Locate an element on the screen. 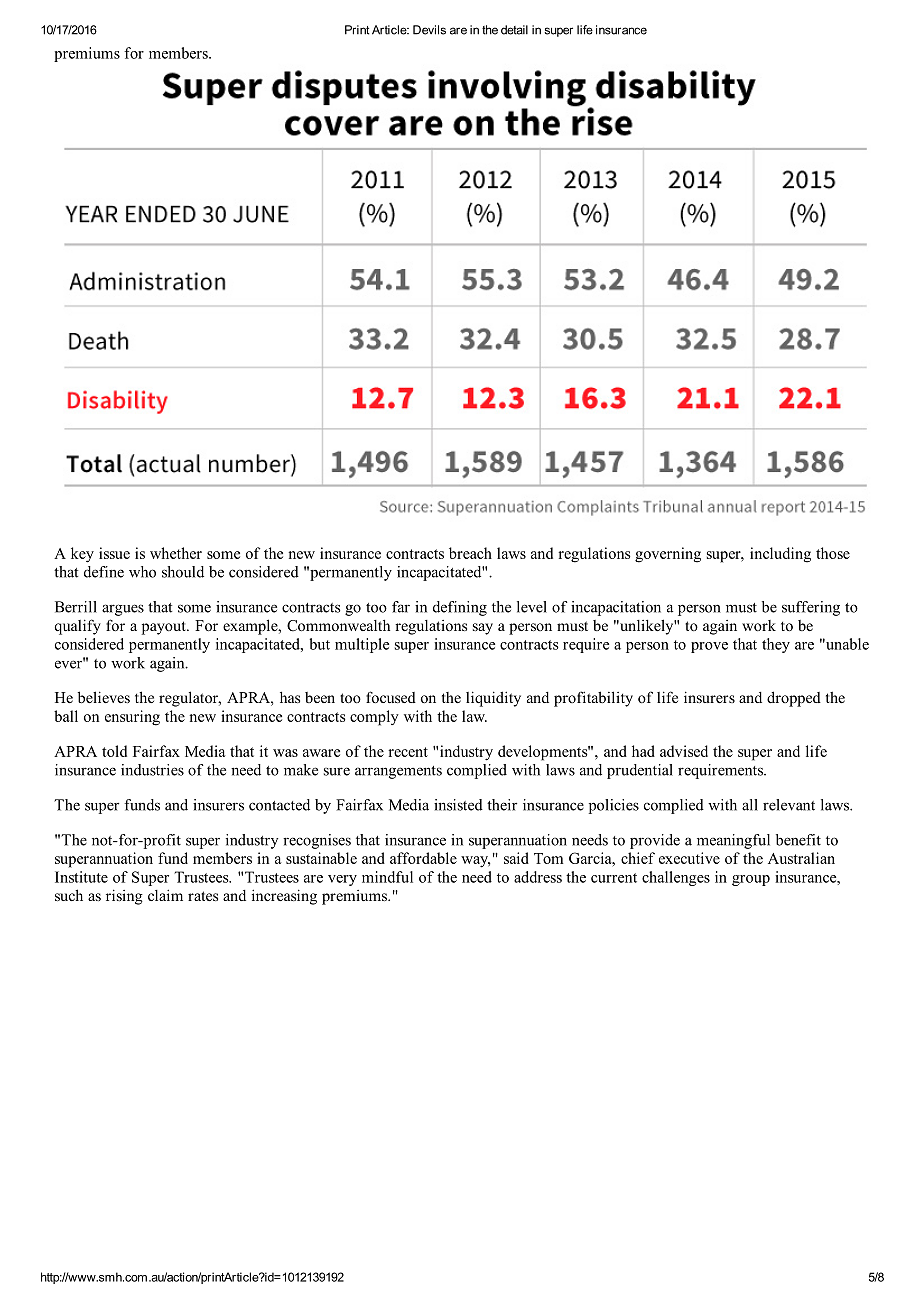  whether is located at coordinates (176, 553).
